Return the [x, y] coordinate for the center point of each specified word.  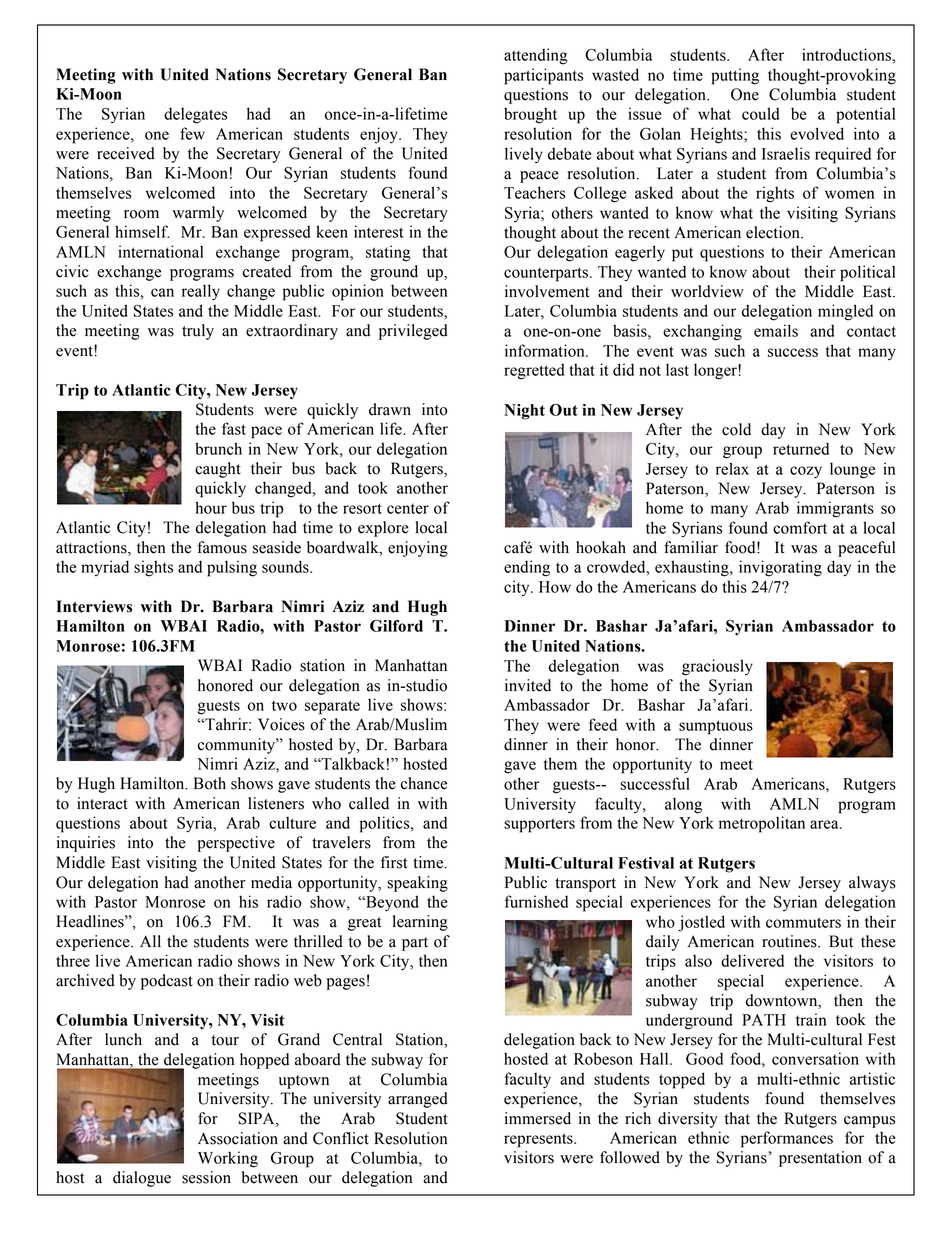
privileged [413, 332]
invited [528, 685]
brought [530, 115]
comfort [800, 527]
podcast [167, 982]
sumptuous [716, 727]
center [408, 509]
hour [211, 507]
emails [776, 330]
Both [210, 783]
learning [420, 923]
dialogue [142, 1179]
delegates [195, 115]
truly [198, 332]
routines [790, 941]
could [760, 113]
